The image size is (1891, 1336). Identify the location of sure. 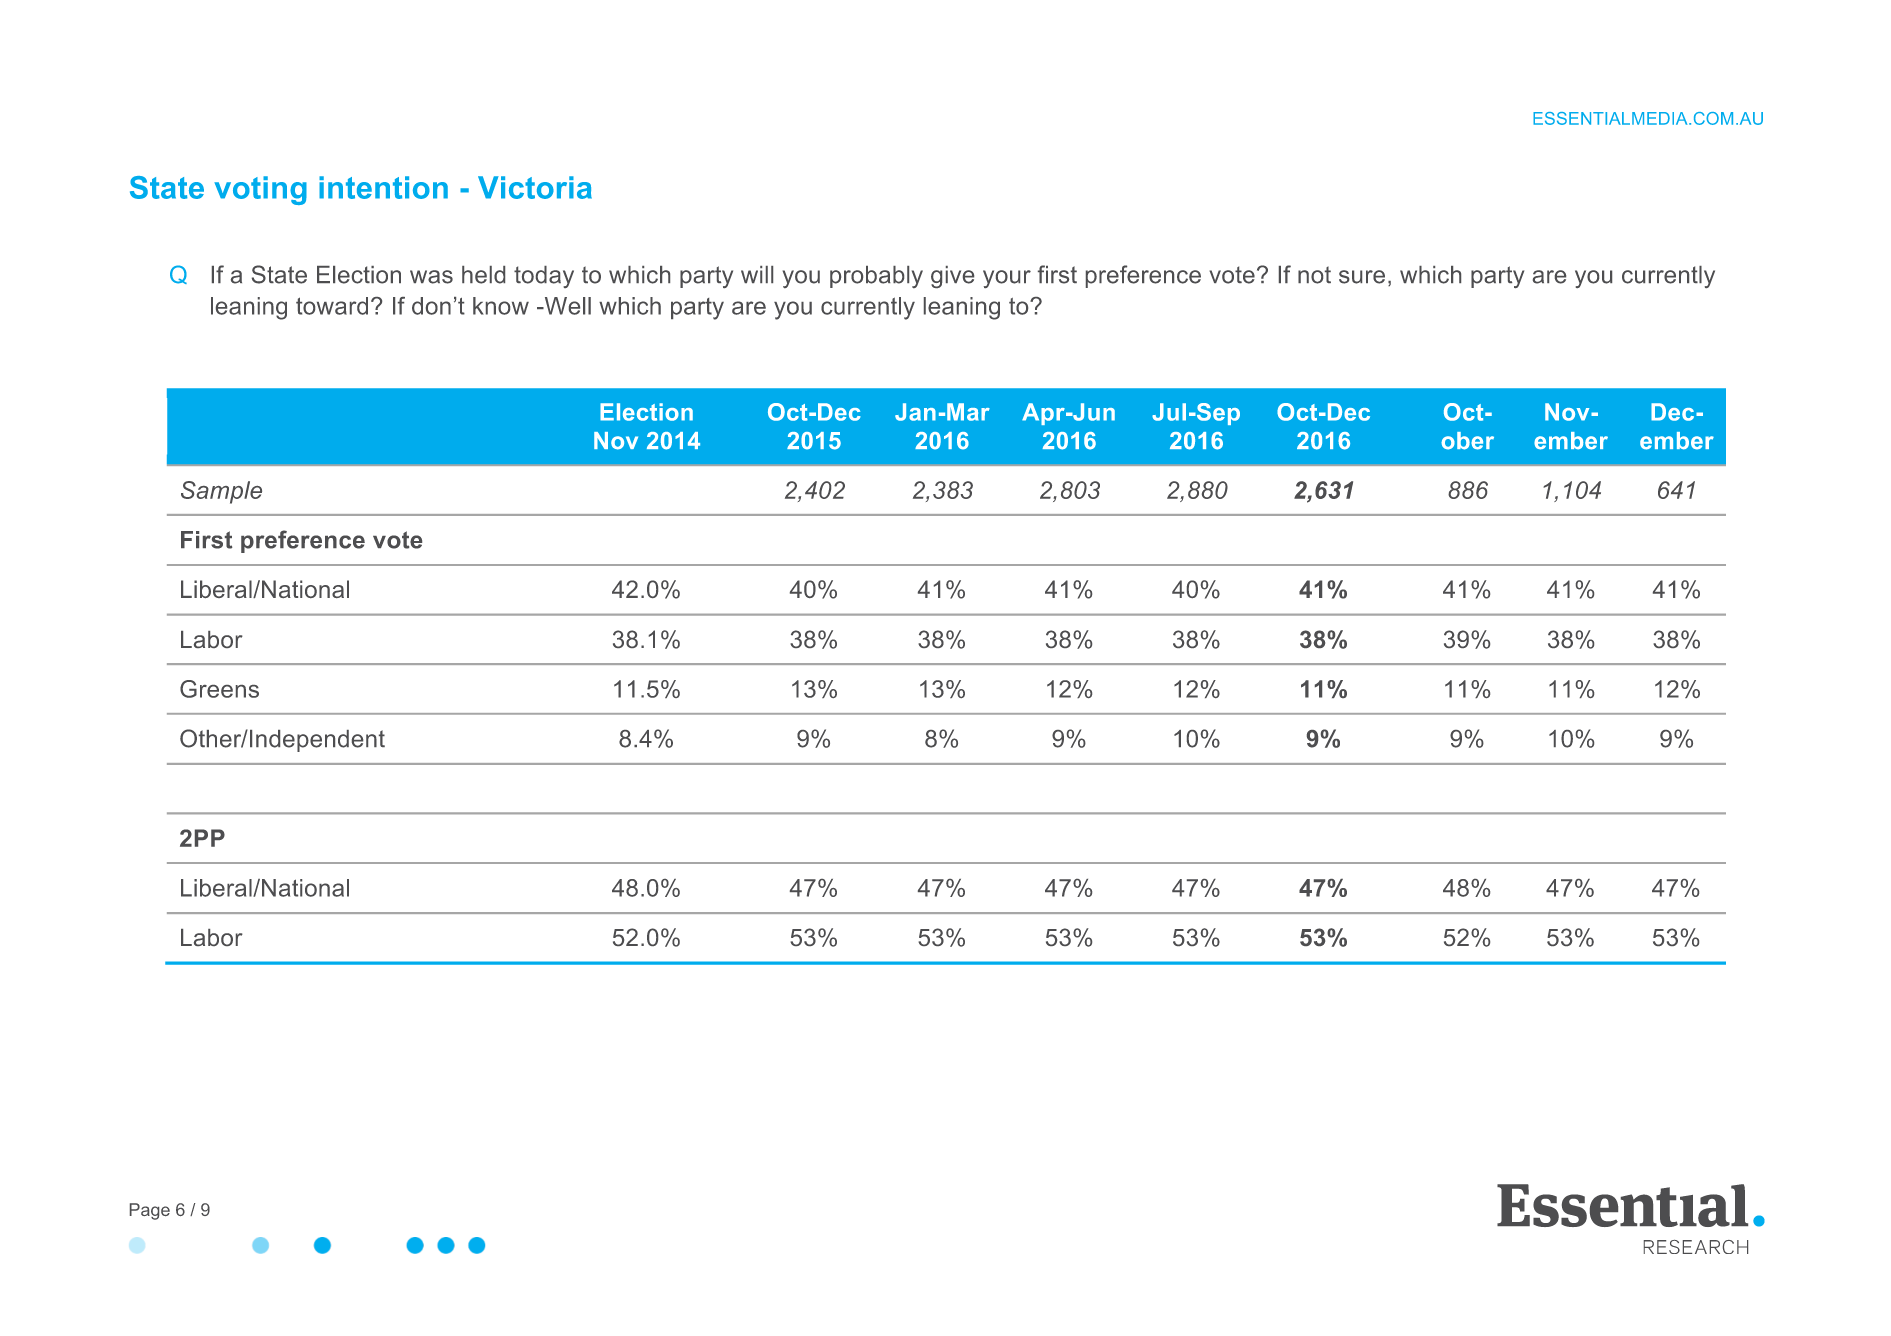
(1362, 277).
